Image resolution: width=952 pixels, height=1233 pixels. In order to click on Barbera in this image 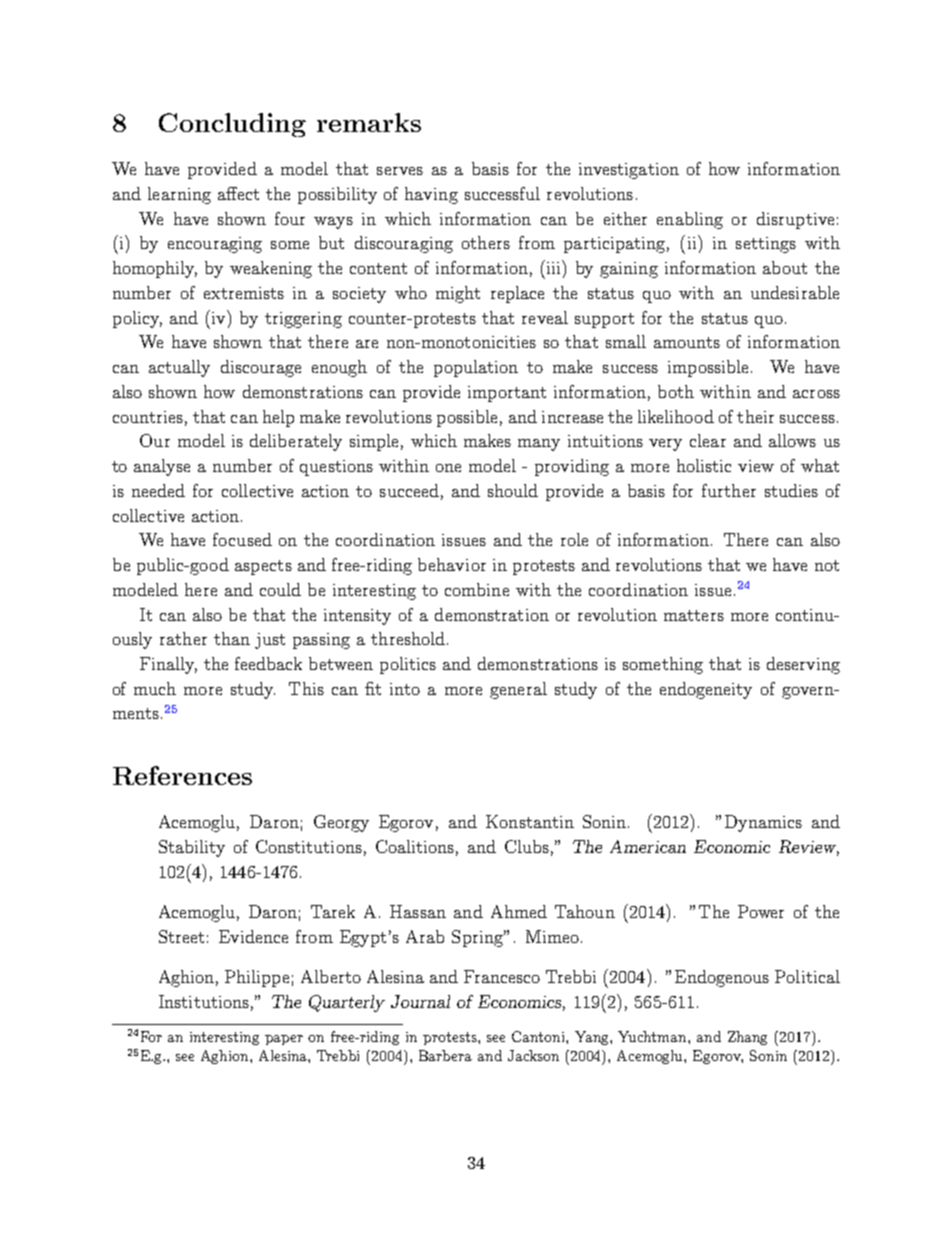, I will do `click(445, 1055)`.
